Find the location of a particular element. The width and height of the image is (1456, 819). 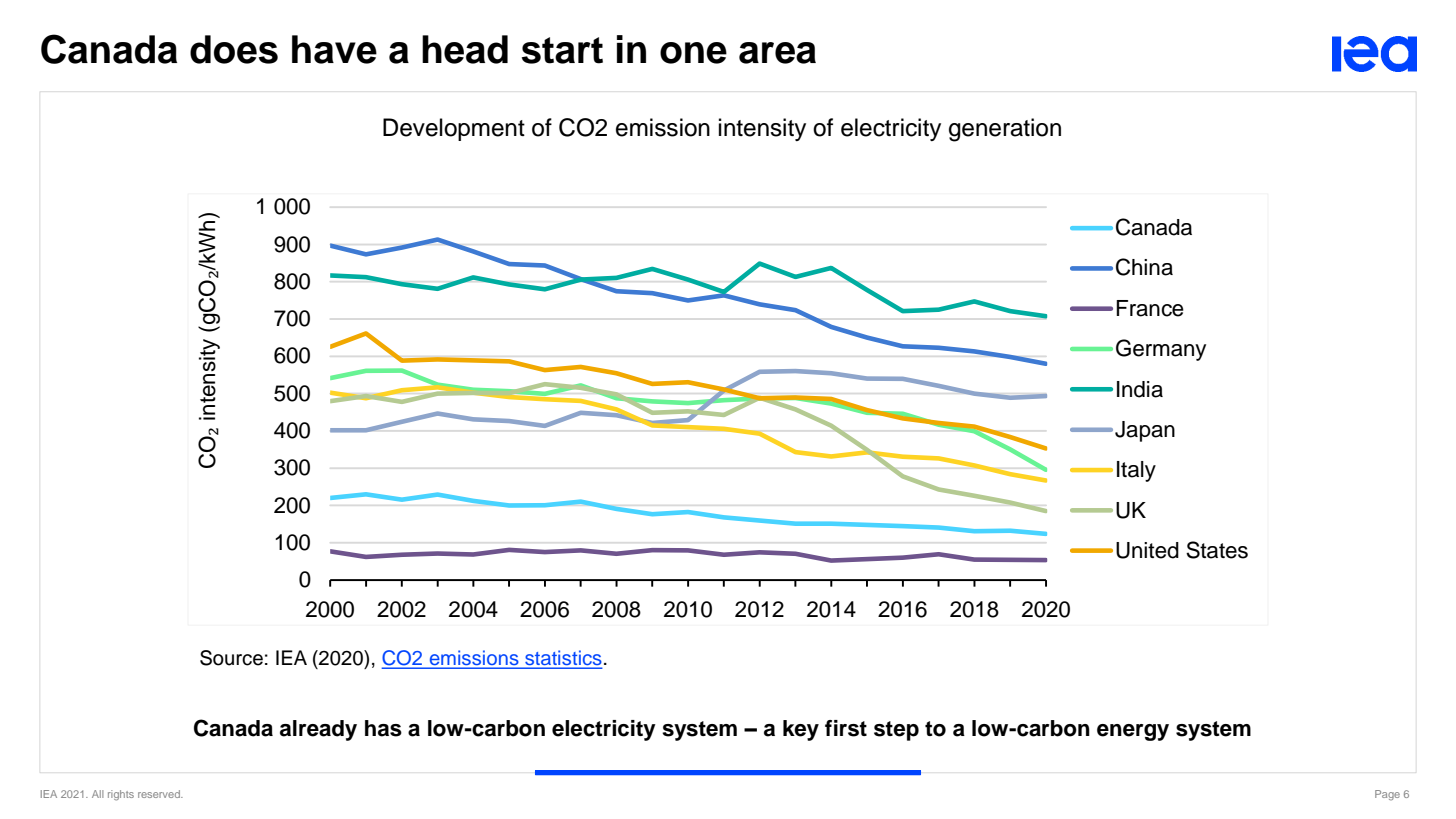

does is located at coordinates (234, 49).
